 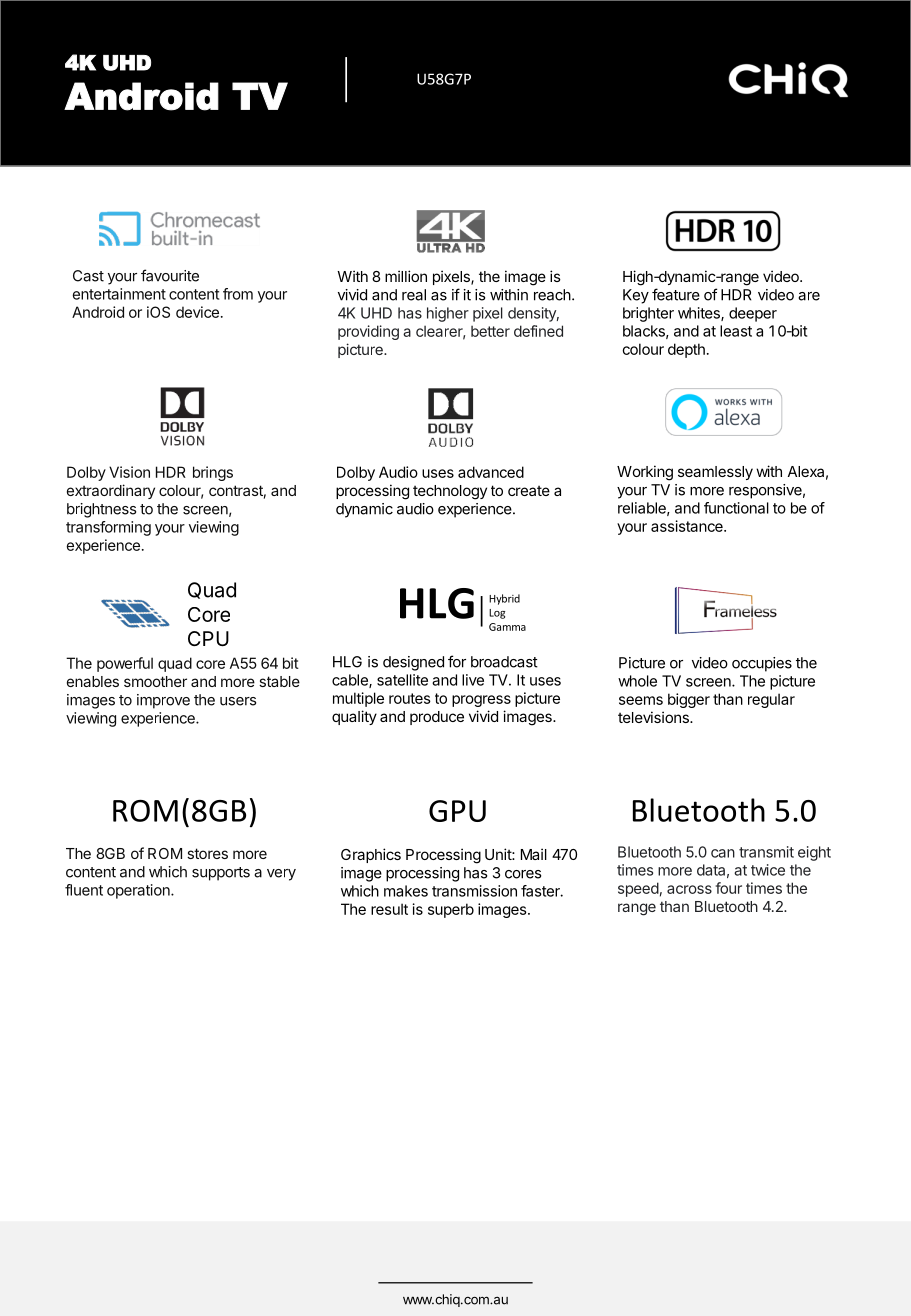 I want to click on operation, so click(x=139, y=891).
